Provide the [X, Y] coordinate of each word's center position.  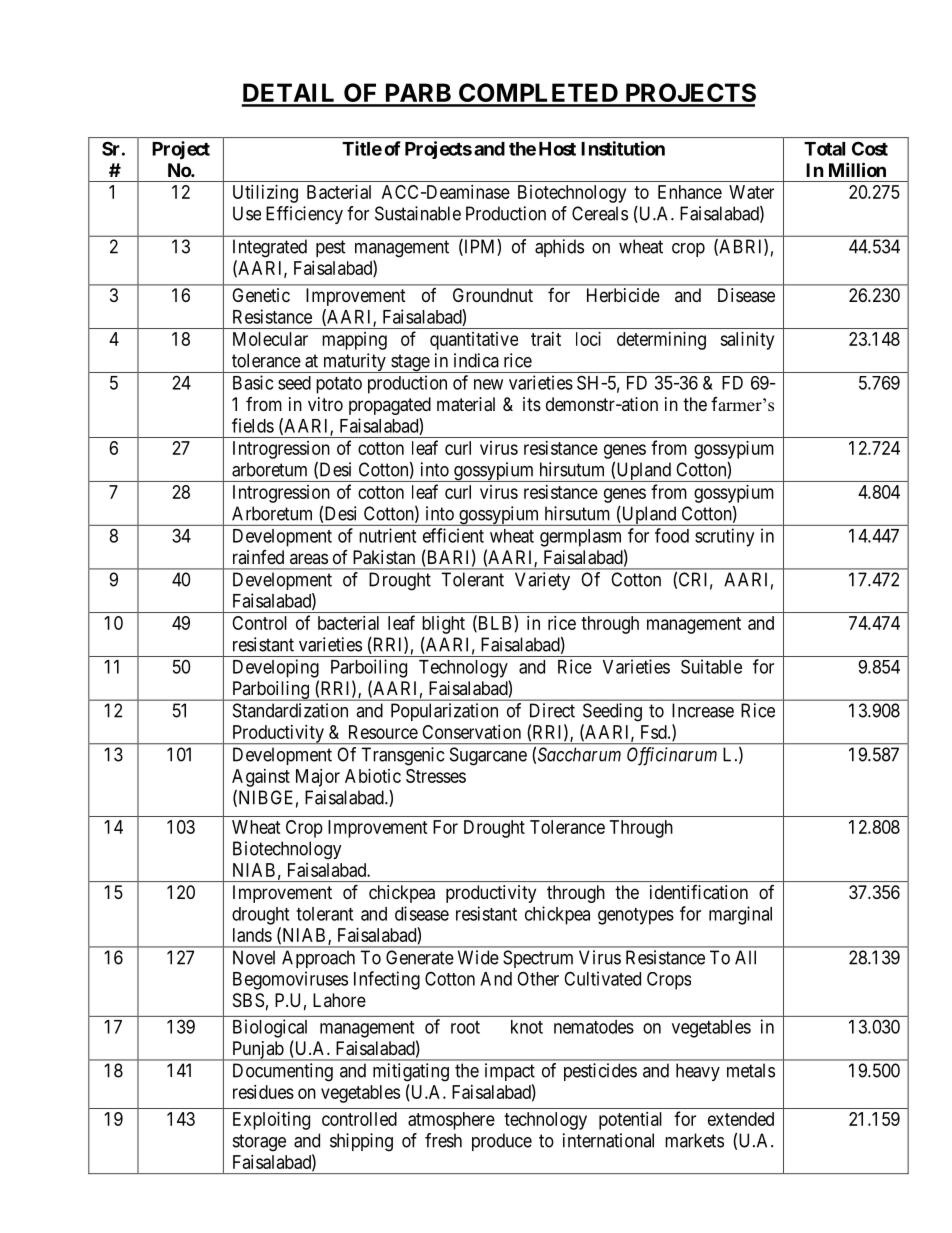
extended [741, 1119]
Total [824, 149]
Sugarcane [488, 756]
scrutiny [724, 537]
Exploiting [271, 1121]
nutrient [387, 535]
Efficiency [304, 215]
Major [318, 778]
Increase [703, 710]
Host [557, 149]
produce [502, 1142]
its [532, 404]
